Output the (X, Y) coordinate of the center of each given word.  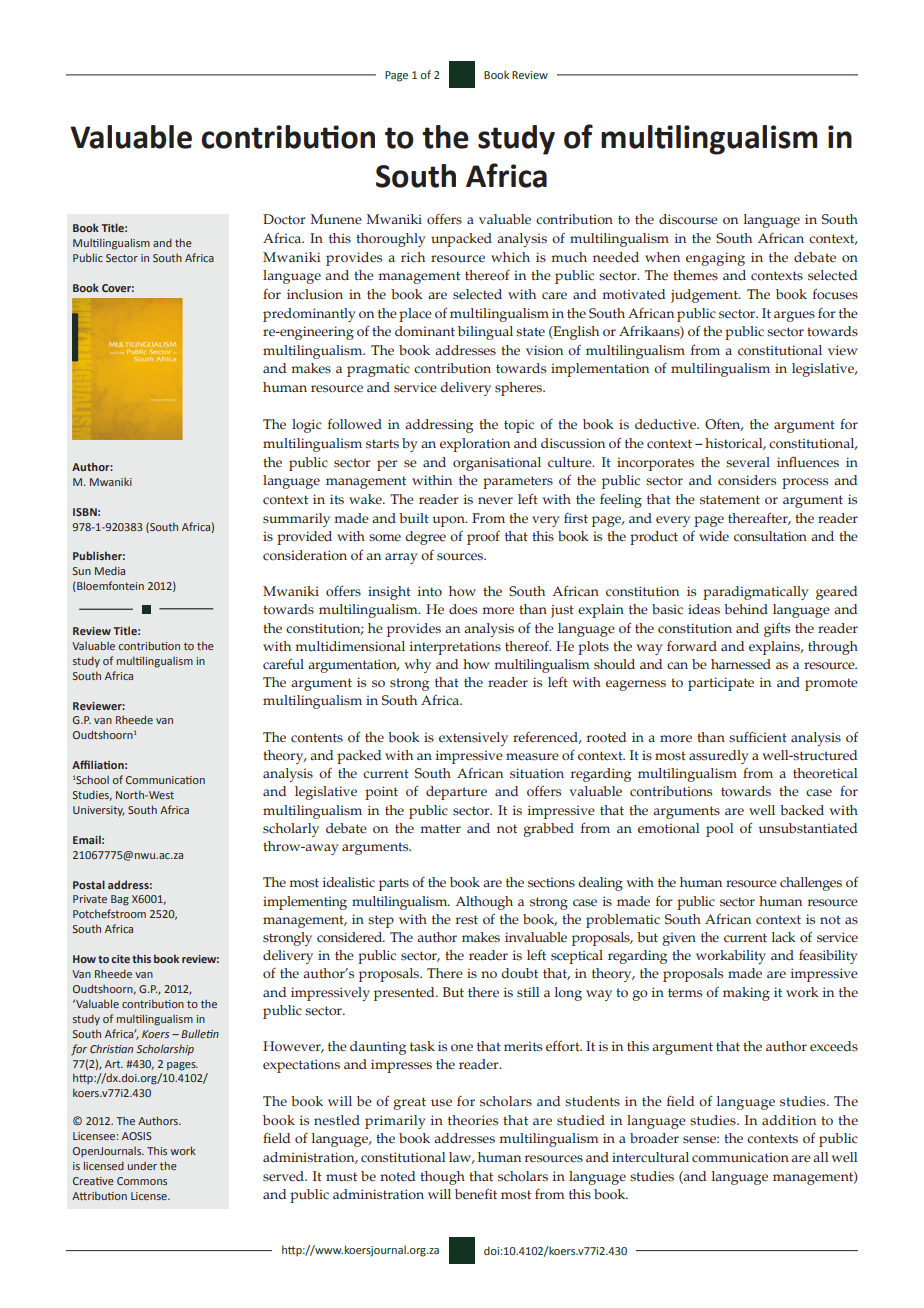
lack (784, 937)
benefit (476, 1193)
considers (747, 480)
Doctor (284, 219)
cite (120, 959)
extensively (473, 739)
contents (317, 738)
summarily (296, 520)
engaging (715, 259)
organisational (497, 464)
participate (721, 684)
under (142, 1166)
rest (467, 919)
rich (413, 257)
